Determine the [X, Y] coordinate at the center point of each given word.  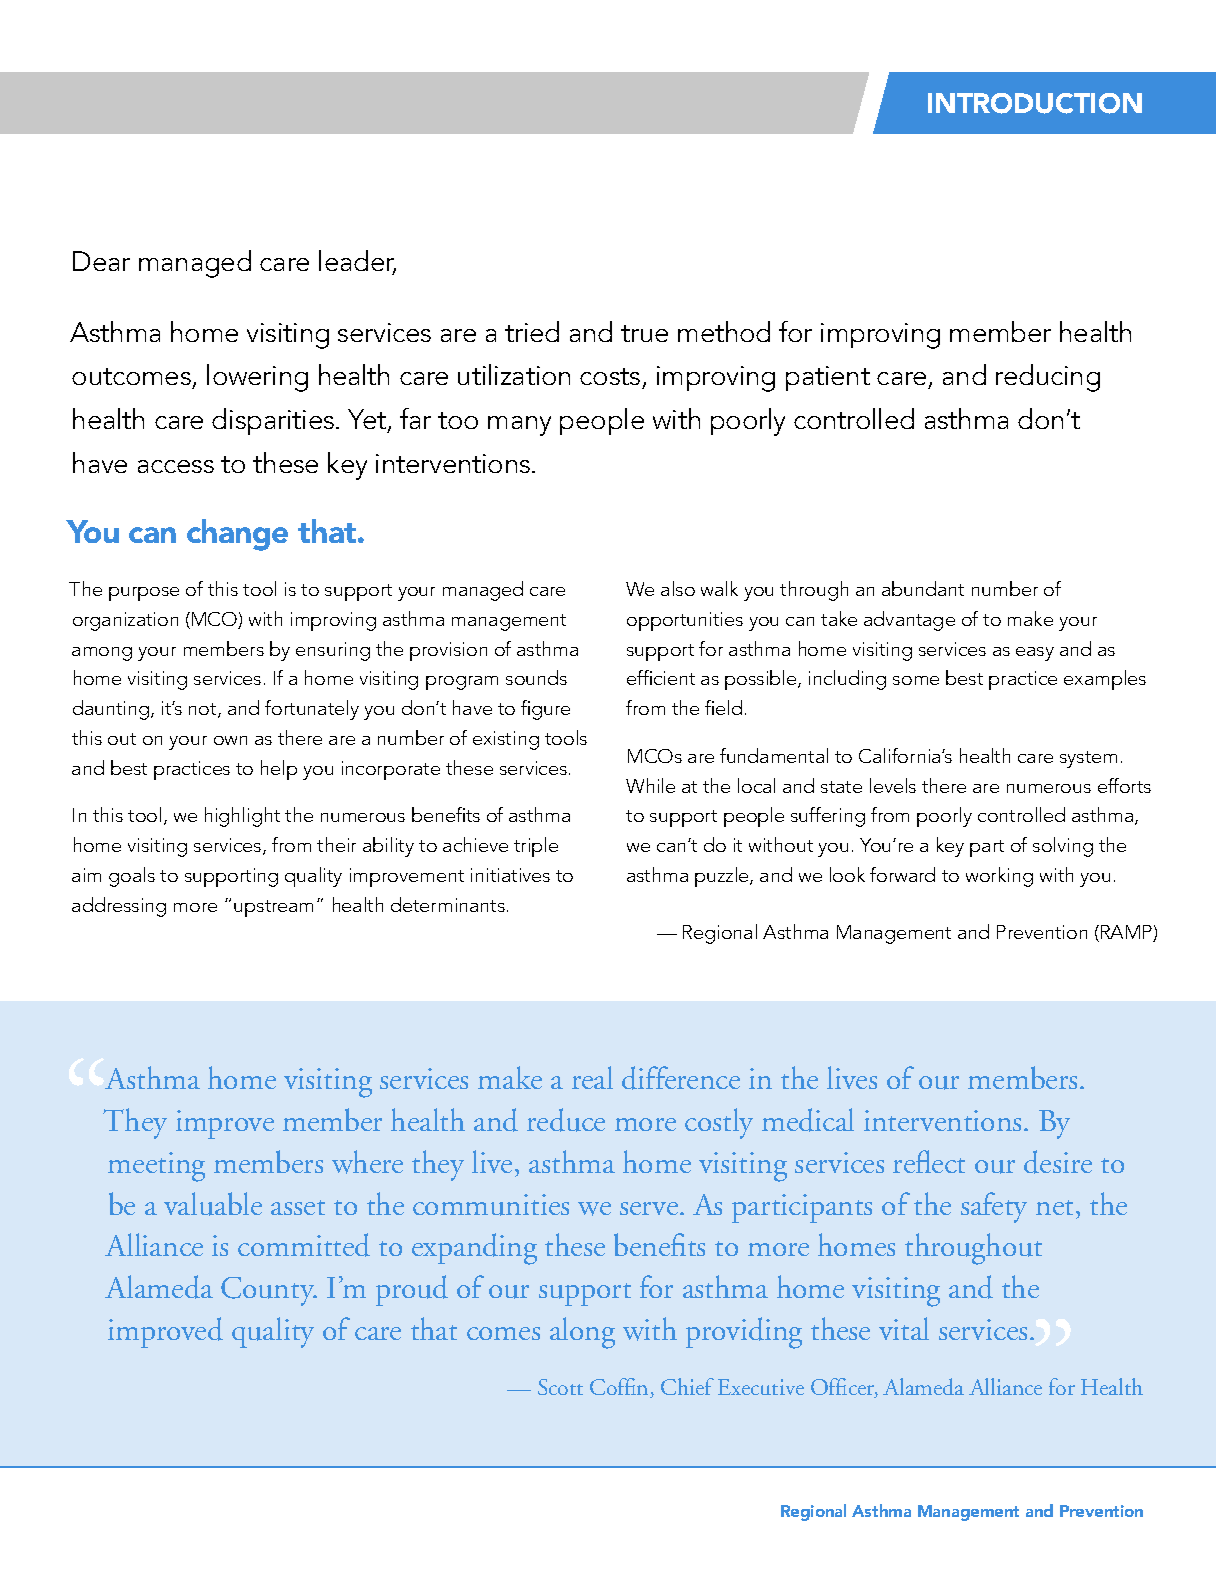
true [644, 333]
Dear [101, 261]
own [230, 740]
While [650, 785]
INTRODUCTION [1035, 103]
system [1088, 759]
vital [904, 1328]
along [582, 1333]
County [269, 1291]
